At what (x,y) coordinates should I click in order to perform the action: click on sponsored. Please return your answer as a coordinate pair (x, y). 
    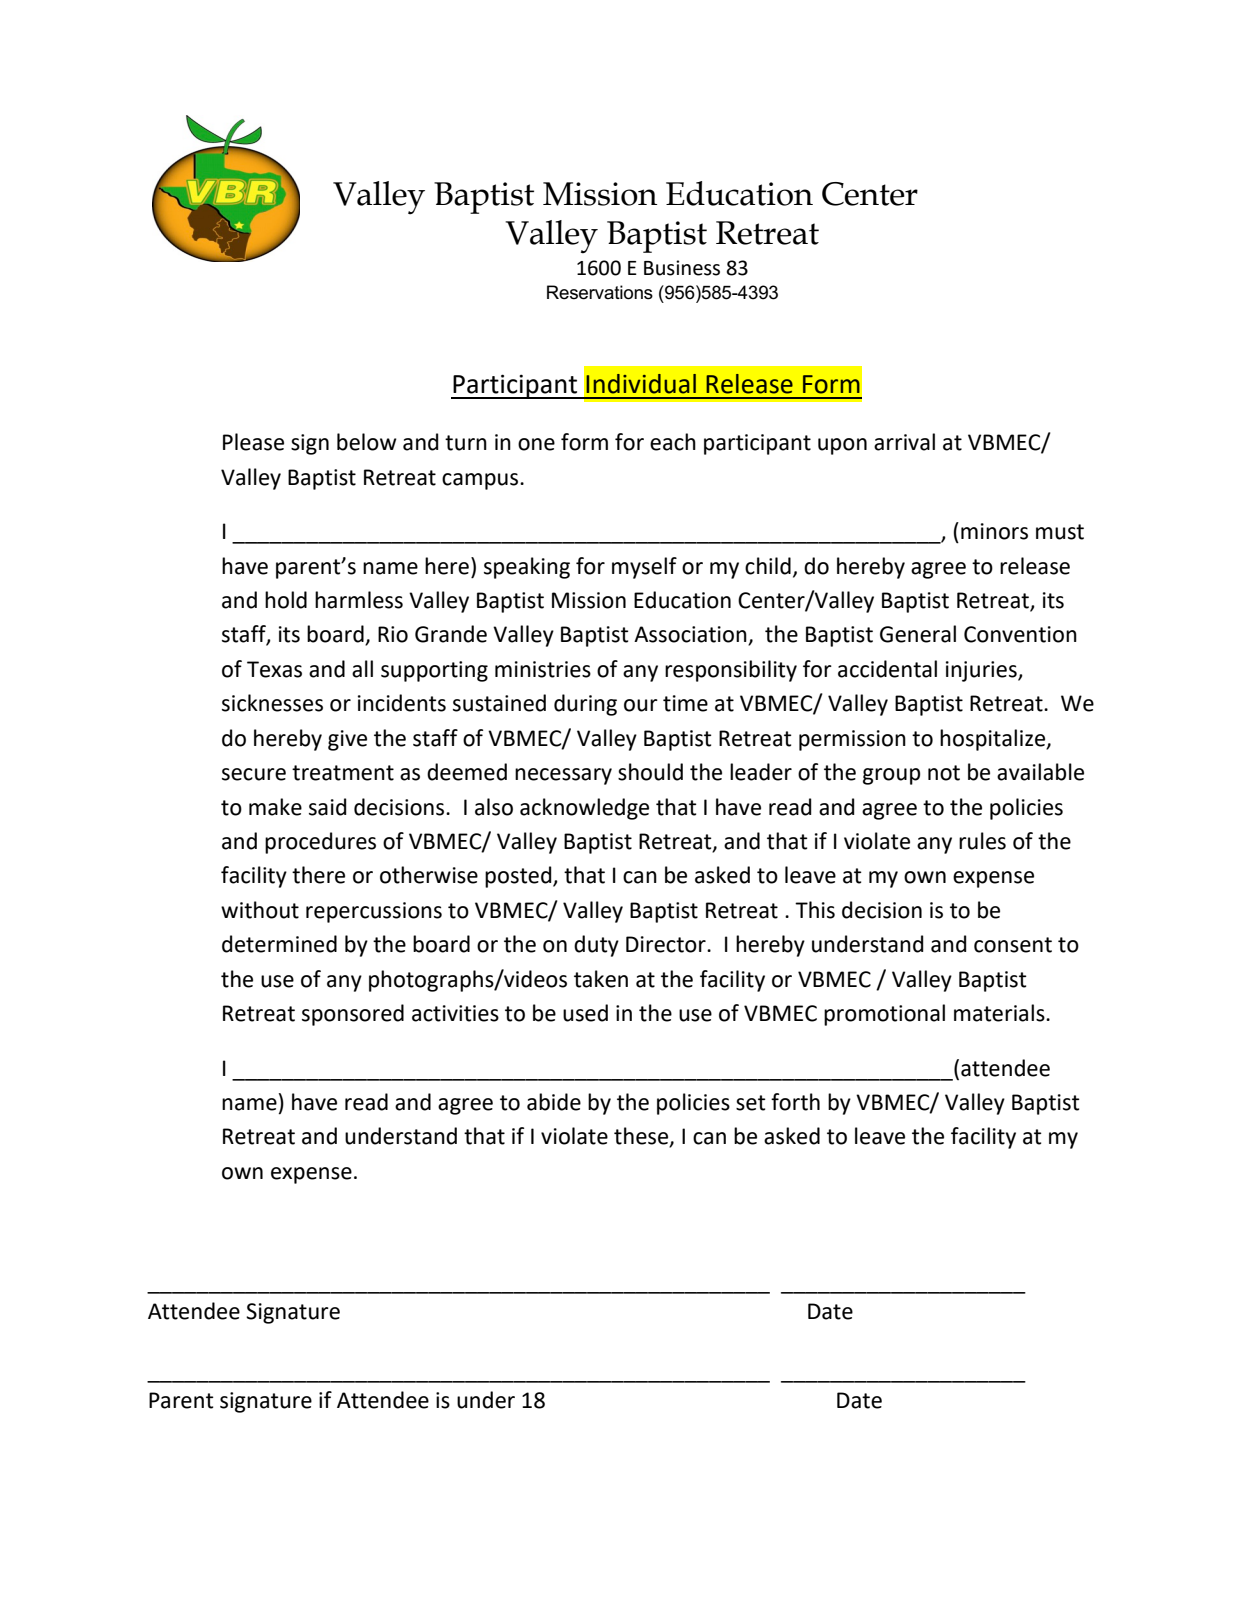
    Looking at the image, I should click on (353, 1015).
